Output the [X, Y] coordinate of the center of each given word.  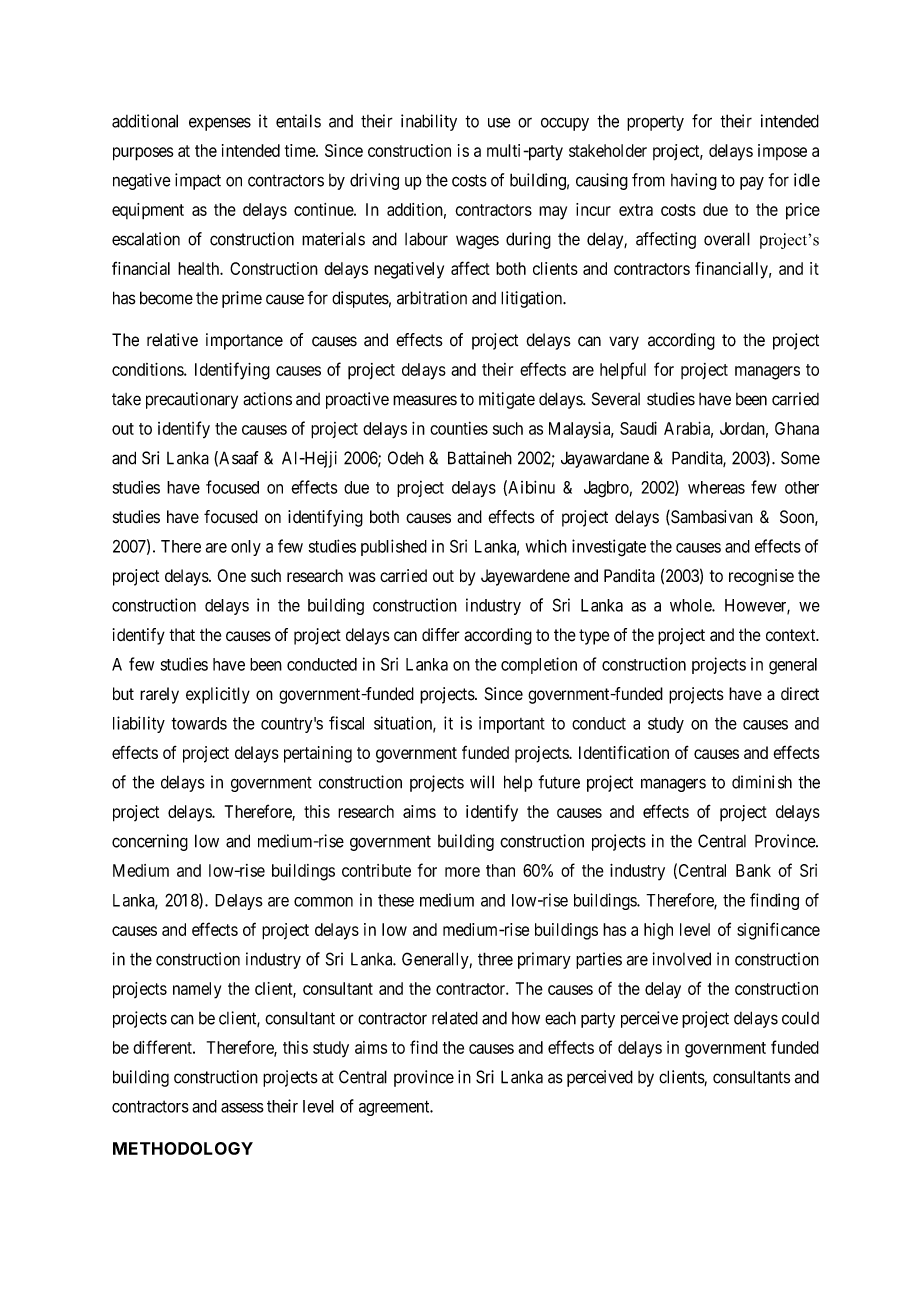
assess [242, 1108]
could [800, 1018]
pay [752, 183]
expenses [220, 124]
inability [429, 122]
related [455, 1018]
